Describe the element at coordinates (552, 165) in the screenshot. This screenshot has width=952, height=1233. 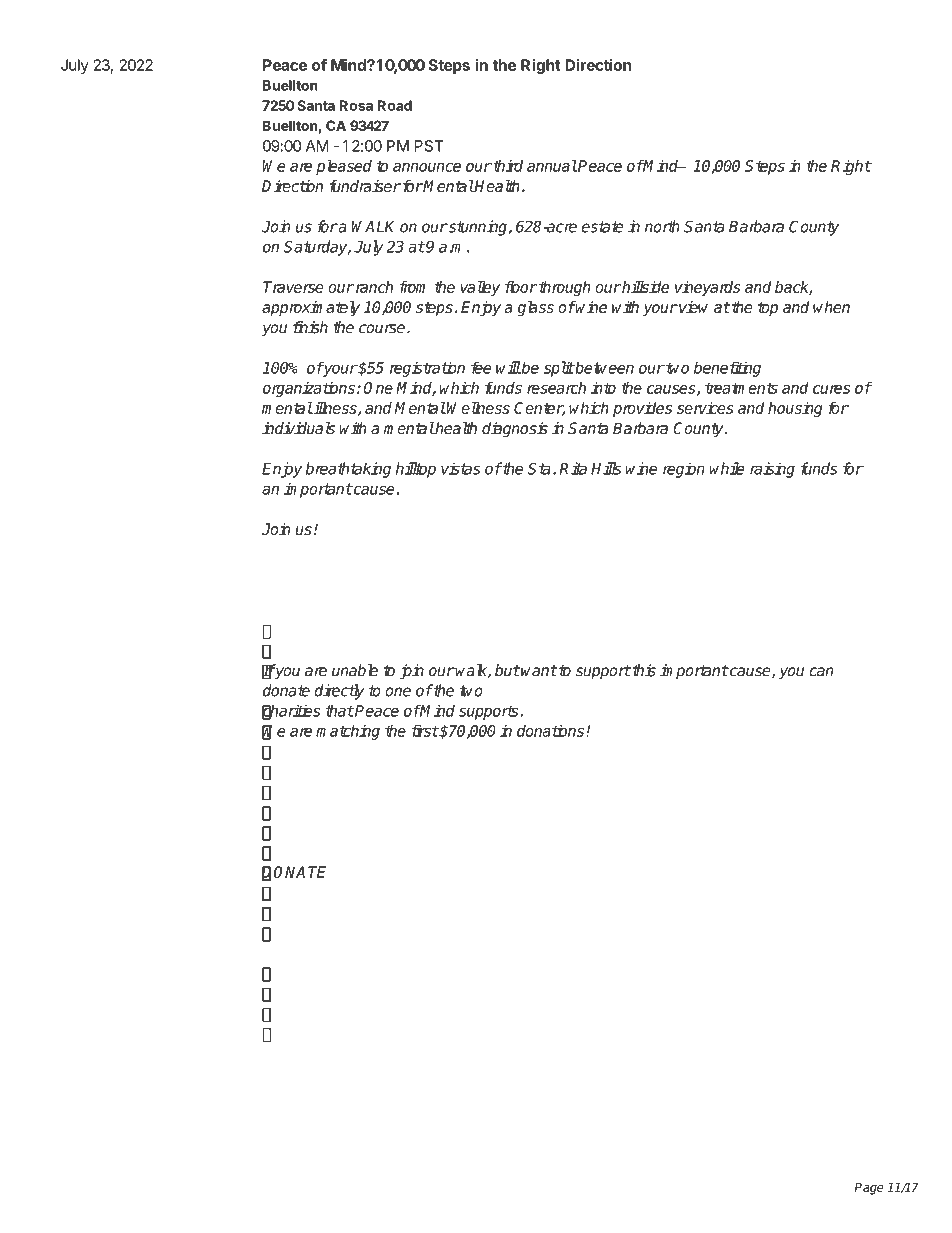
I see `annual` at that location.
